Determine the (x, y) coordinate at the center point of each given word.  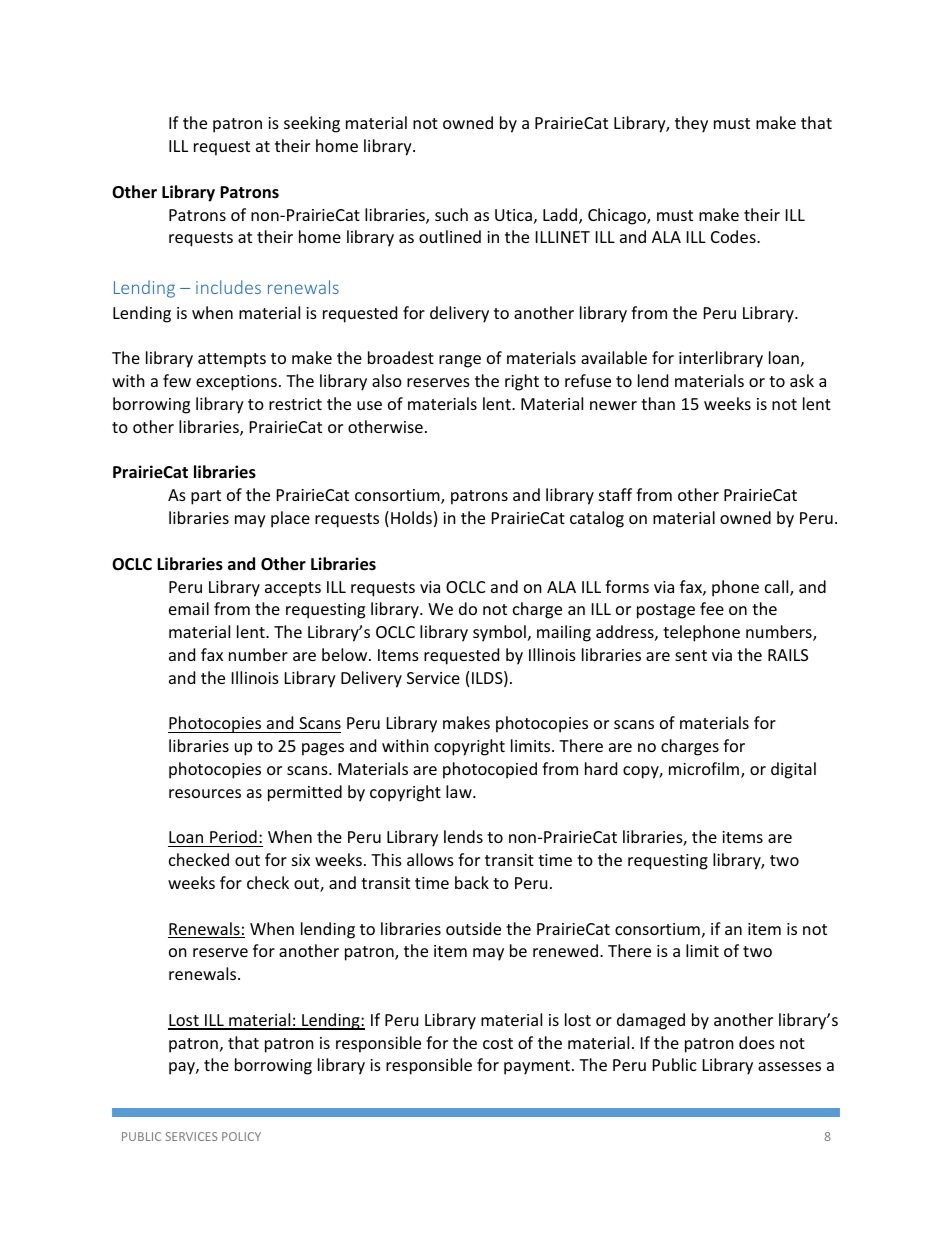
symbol (499, 633)
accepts (293, 589)
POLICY (241, 1136)
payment (538, 1067)
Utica (513, 215)
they (691, 124)
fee (712, 608)
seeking (312, 124)
